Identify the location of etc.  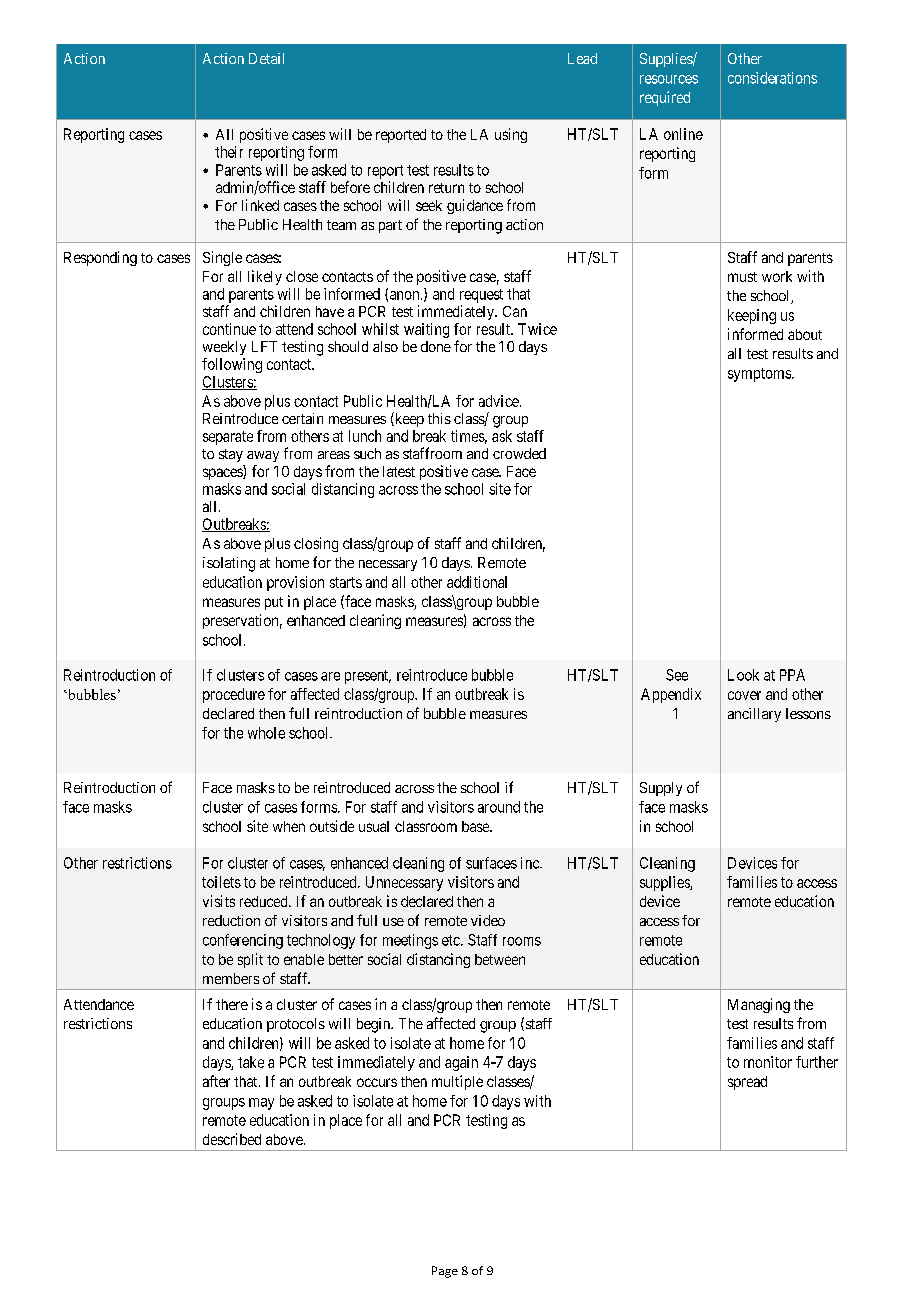
(452, 940).
